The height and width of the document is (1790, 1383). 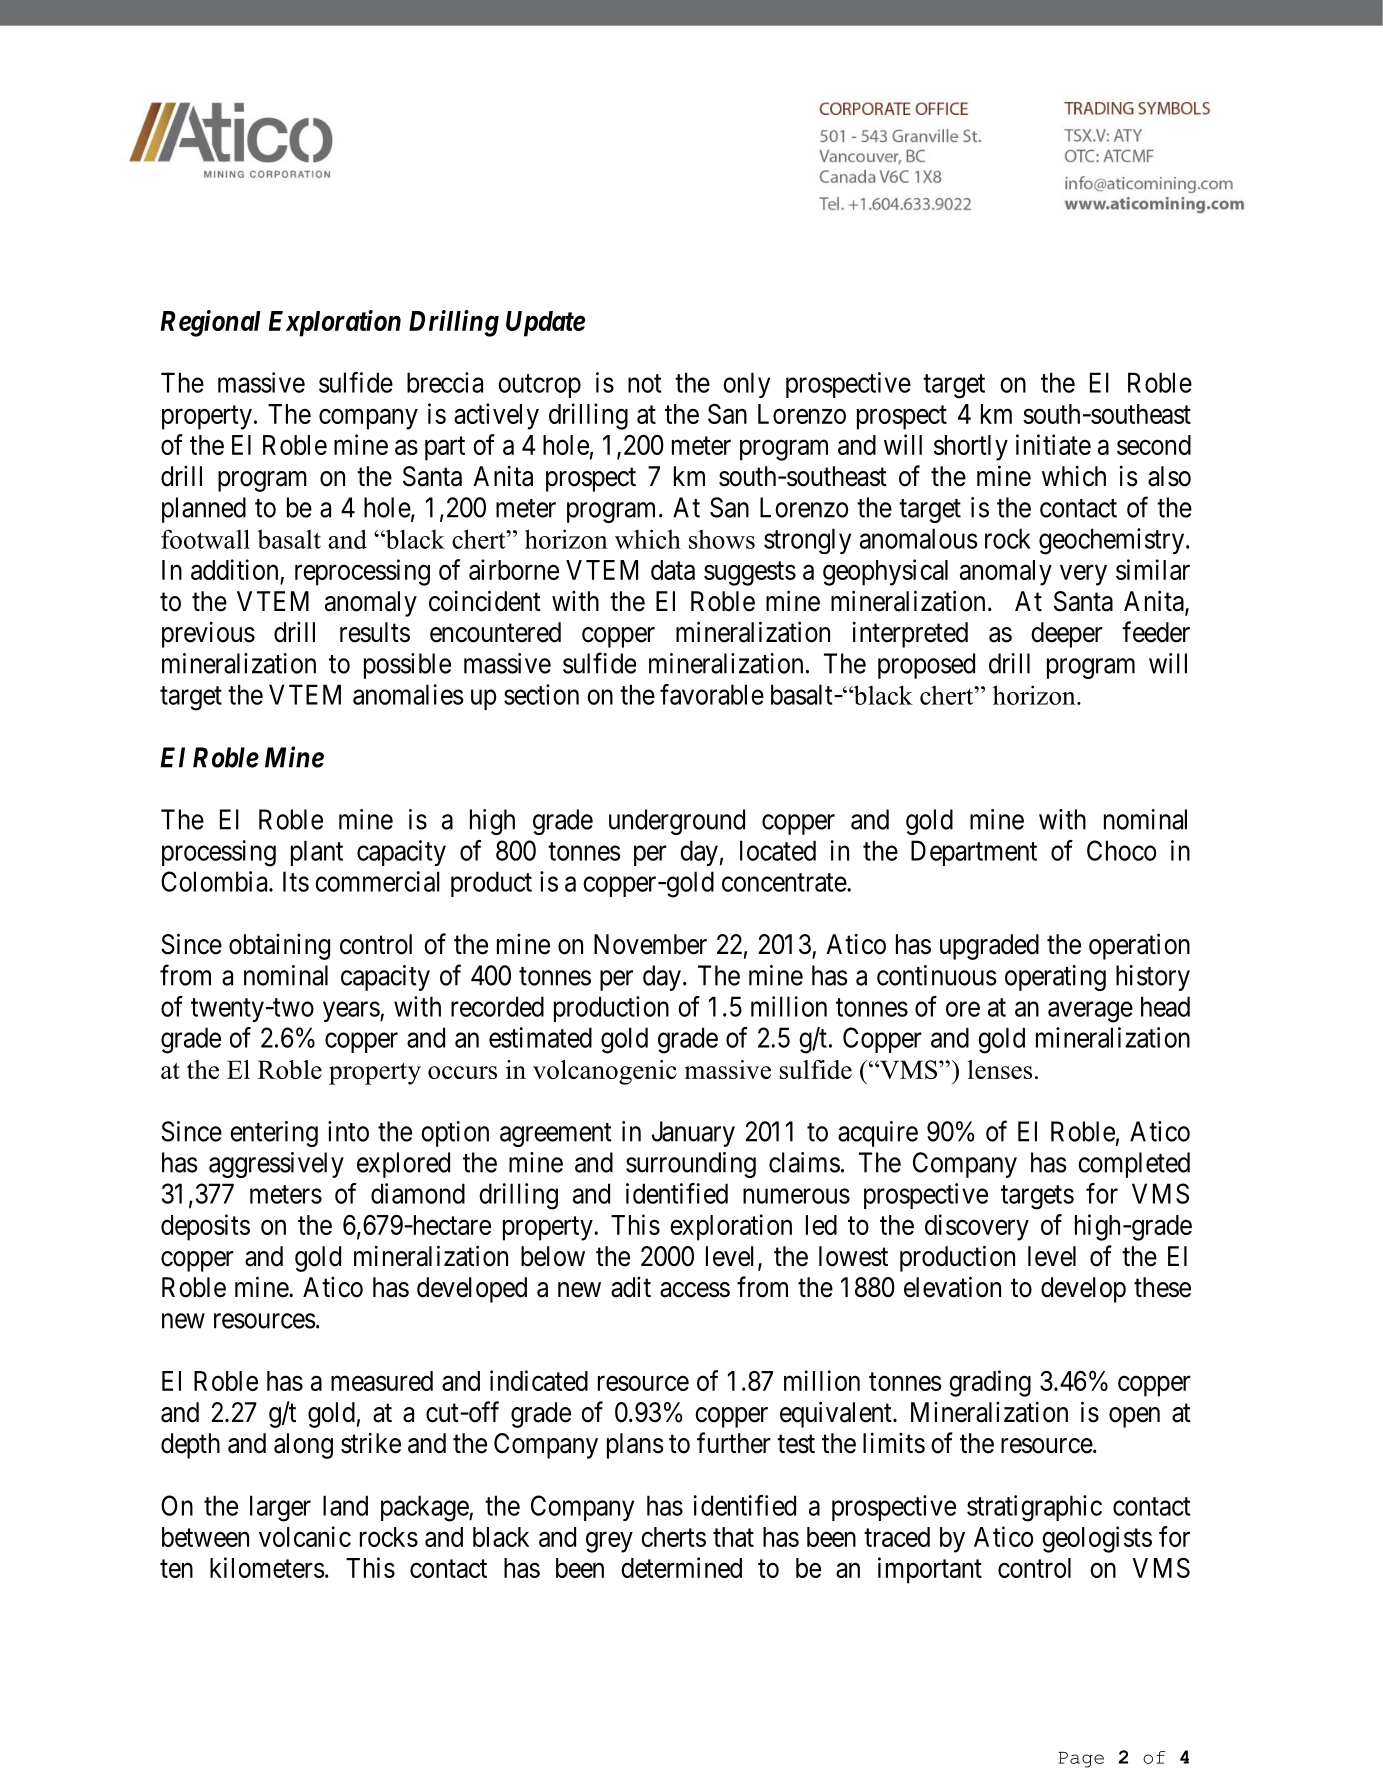 What do you see at coordinates (211, 323) in the document?
I see `Regional` at bounding box center [211, 323].
